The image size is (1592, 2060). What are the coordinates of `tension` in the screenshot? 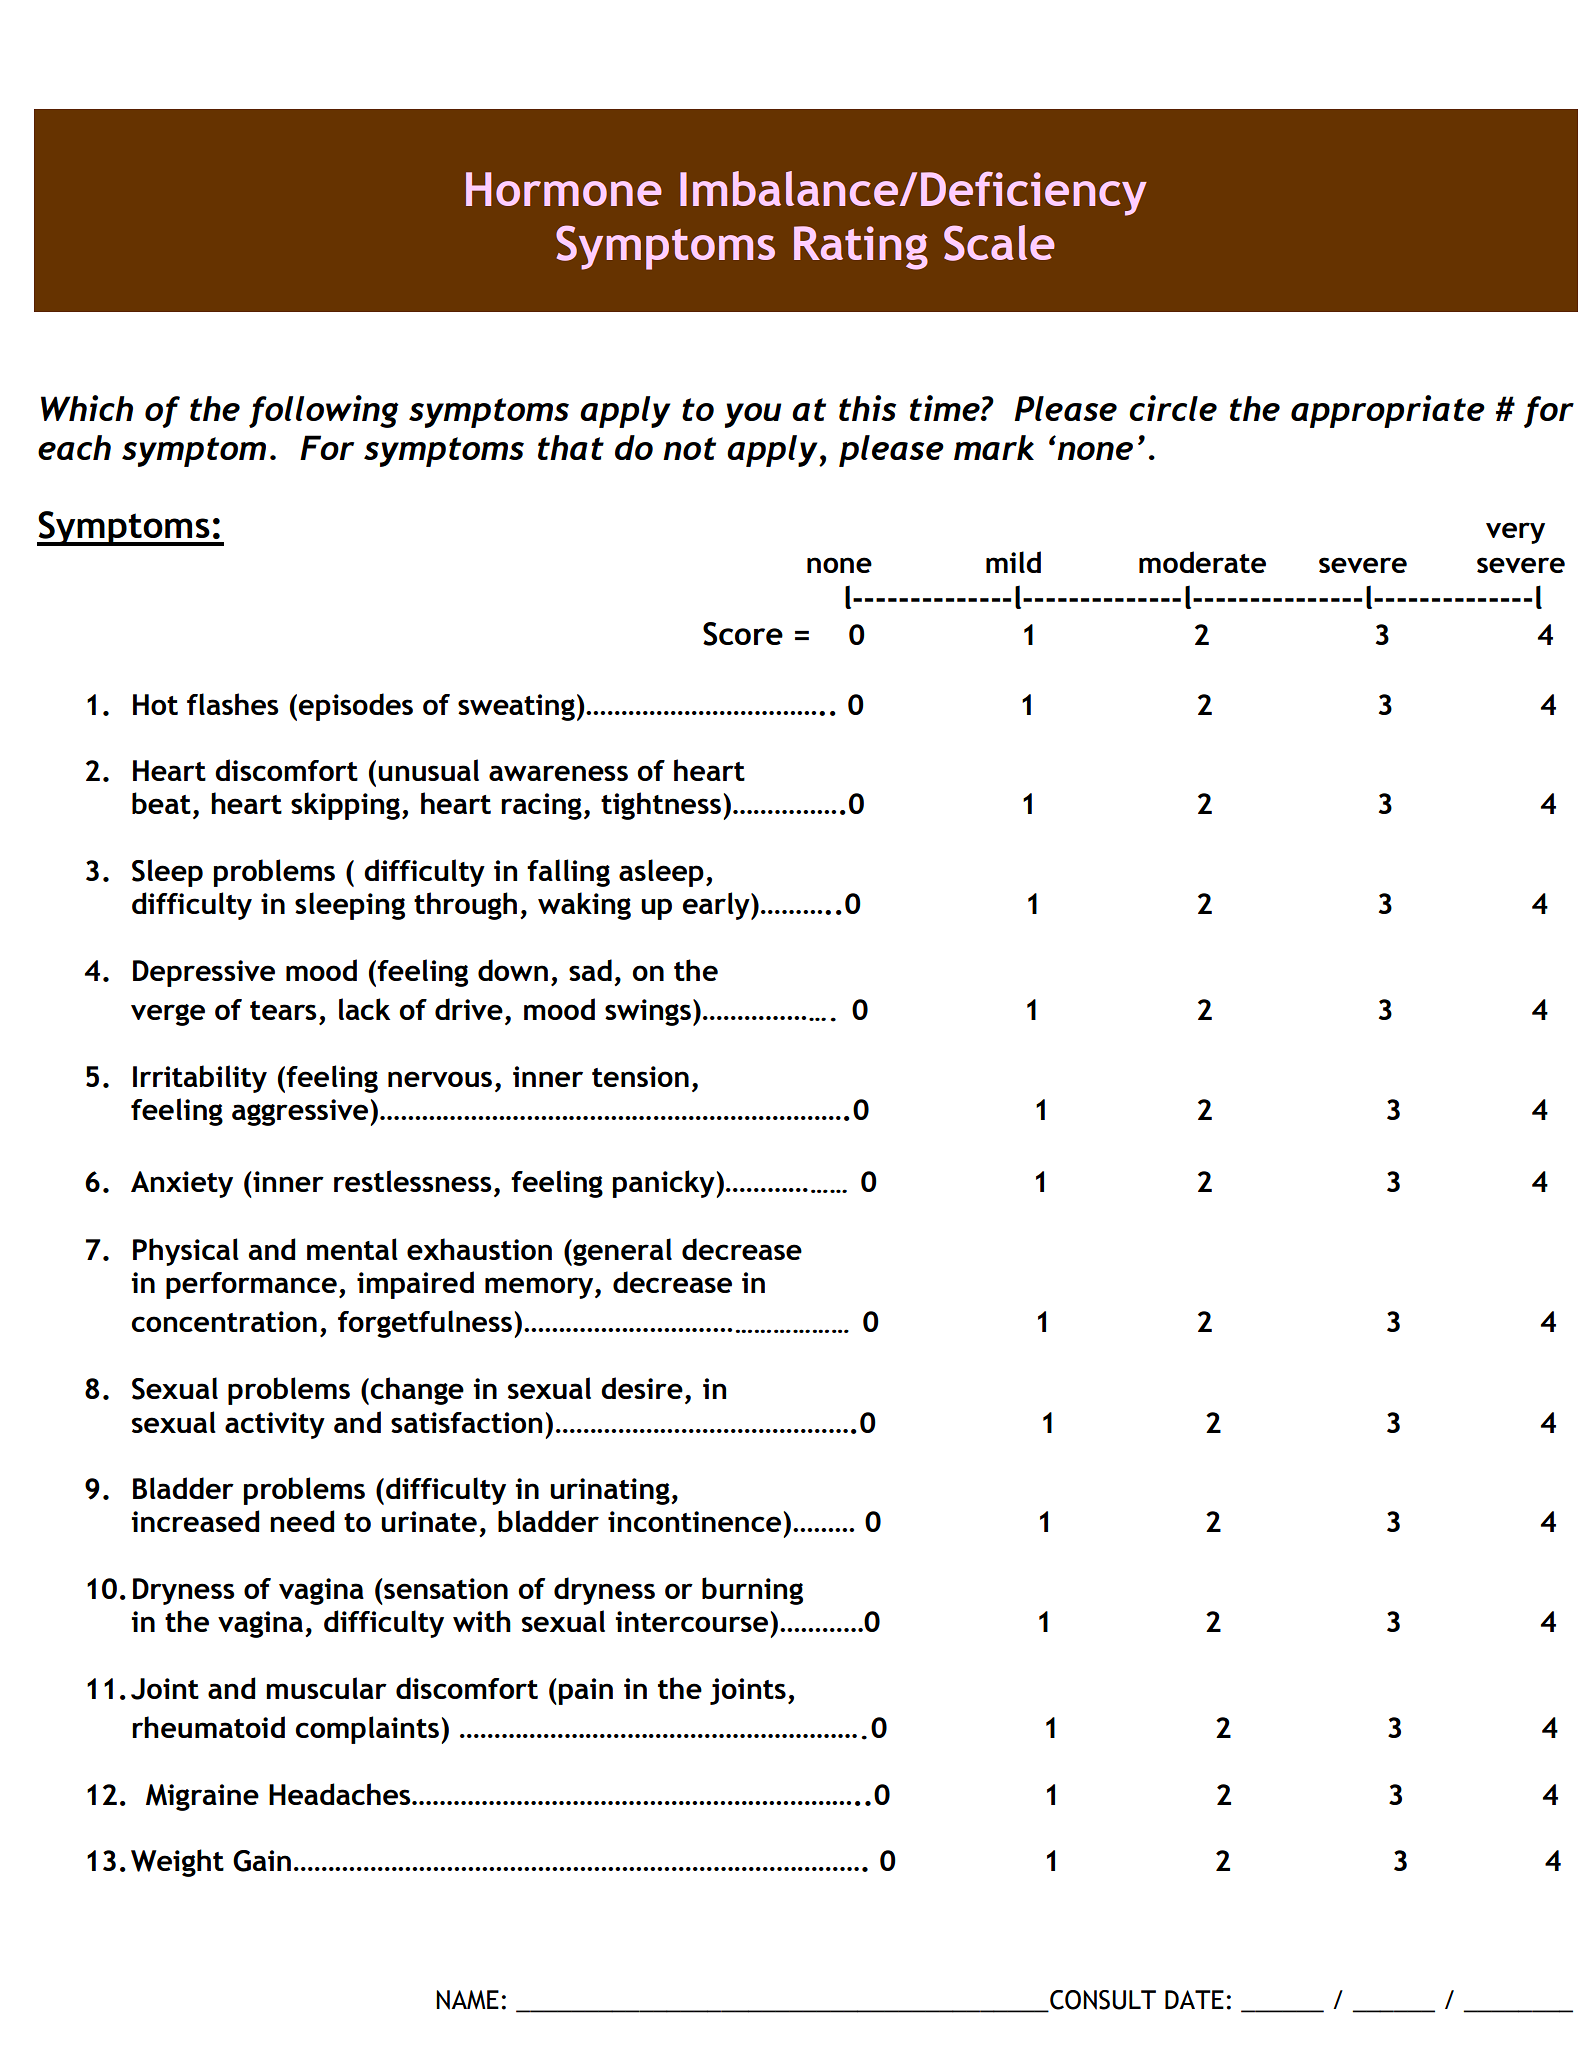 It's located at (640, 1076).
